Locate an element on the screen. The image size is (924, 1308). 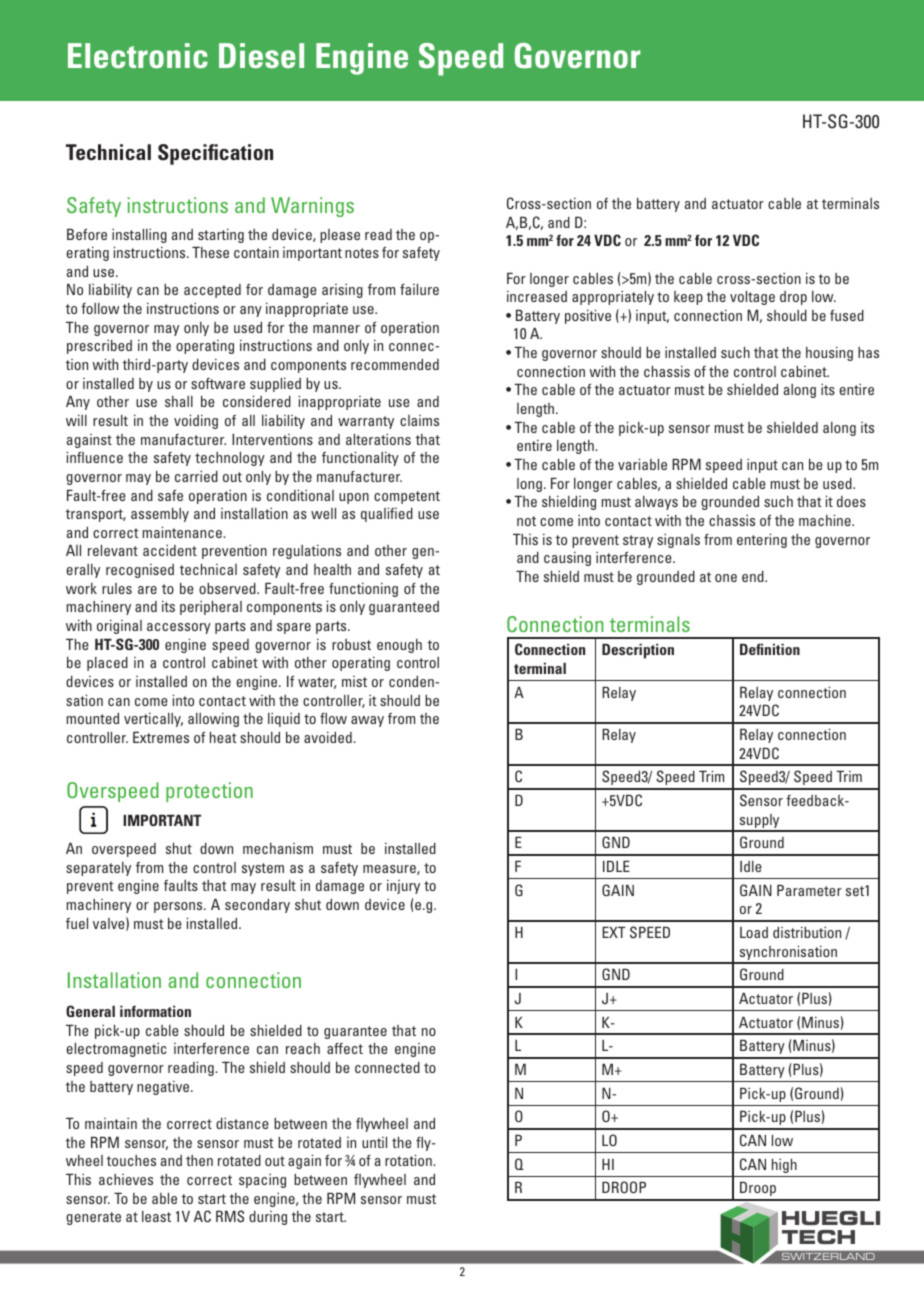
voltage is located at coordinates (752, 298).
